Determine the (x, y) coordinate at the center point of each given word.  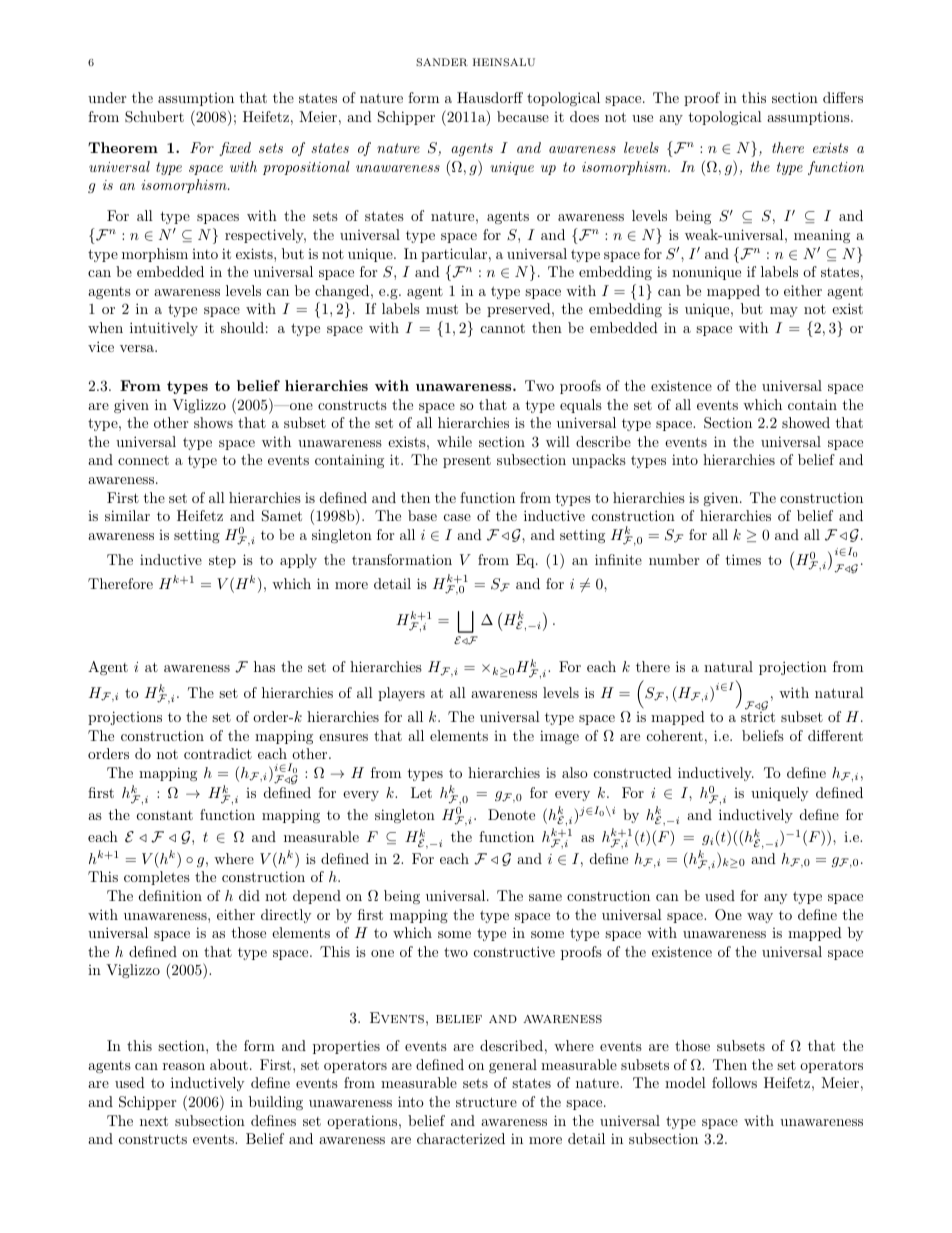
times (743, 559)
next (154, 1121)
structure (486, 1102)
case (457, 517)
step (222, 562)
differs (843, 97)
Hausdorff (490, 97)
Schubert (154, 117)
